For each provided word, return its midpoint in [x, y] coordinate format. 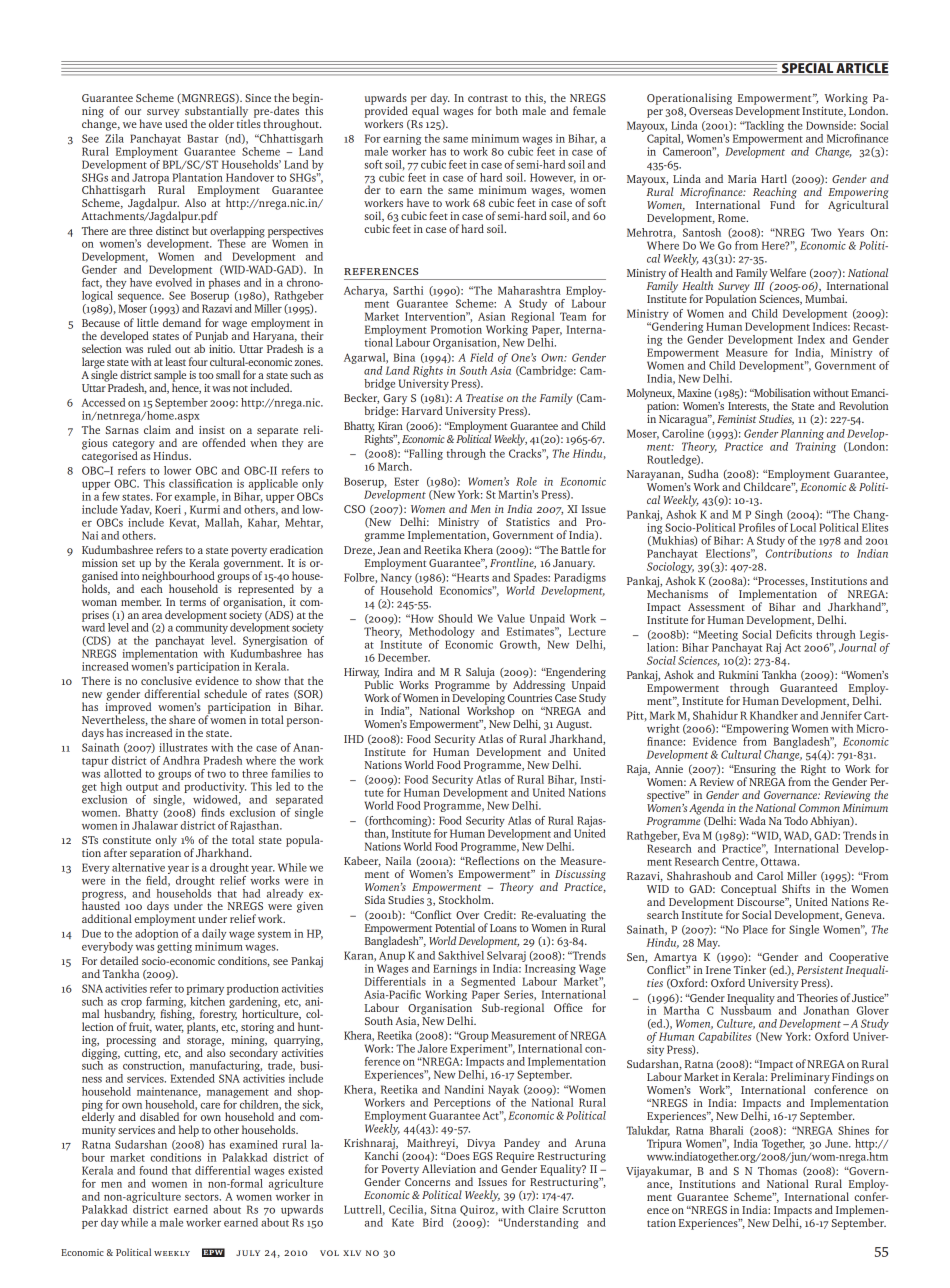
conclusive [166, 680]
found [153, 1170]
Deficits [794, 634]
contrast [488, 98]
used [176, 122]
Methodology [442, 632]
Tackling [763, 126]
